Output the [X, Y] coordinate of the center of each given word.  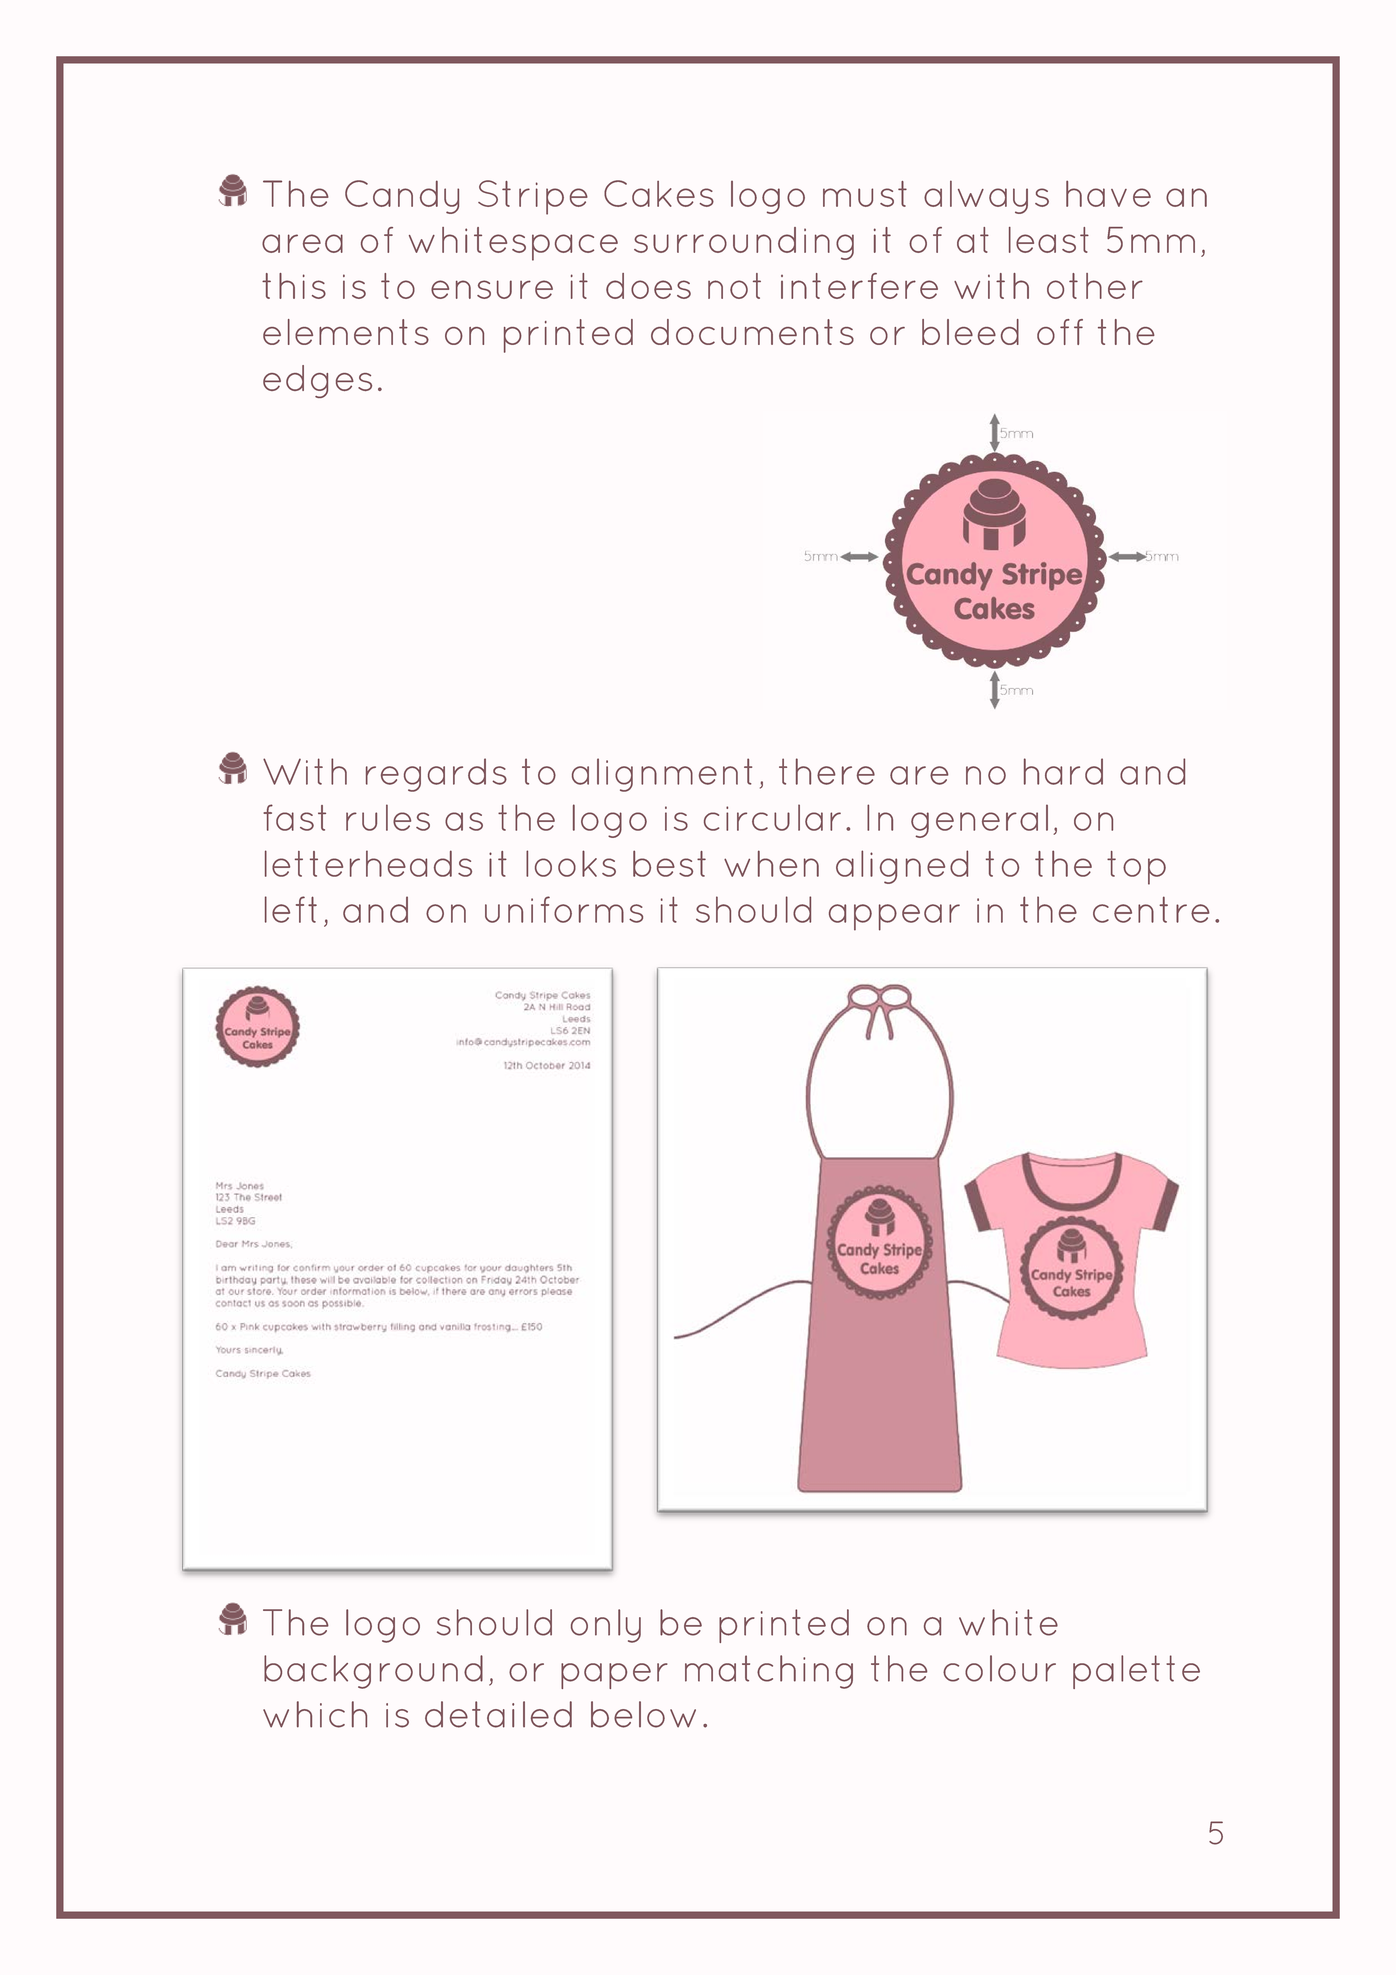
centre [1151, 909]
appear [894, 917]
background [373, 1672]
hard [1063, 771]
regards [436, 775]
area [302, 243]
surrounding [744, 243]
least [1049, 240]
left [291, 909]
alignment [662, 775]
